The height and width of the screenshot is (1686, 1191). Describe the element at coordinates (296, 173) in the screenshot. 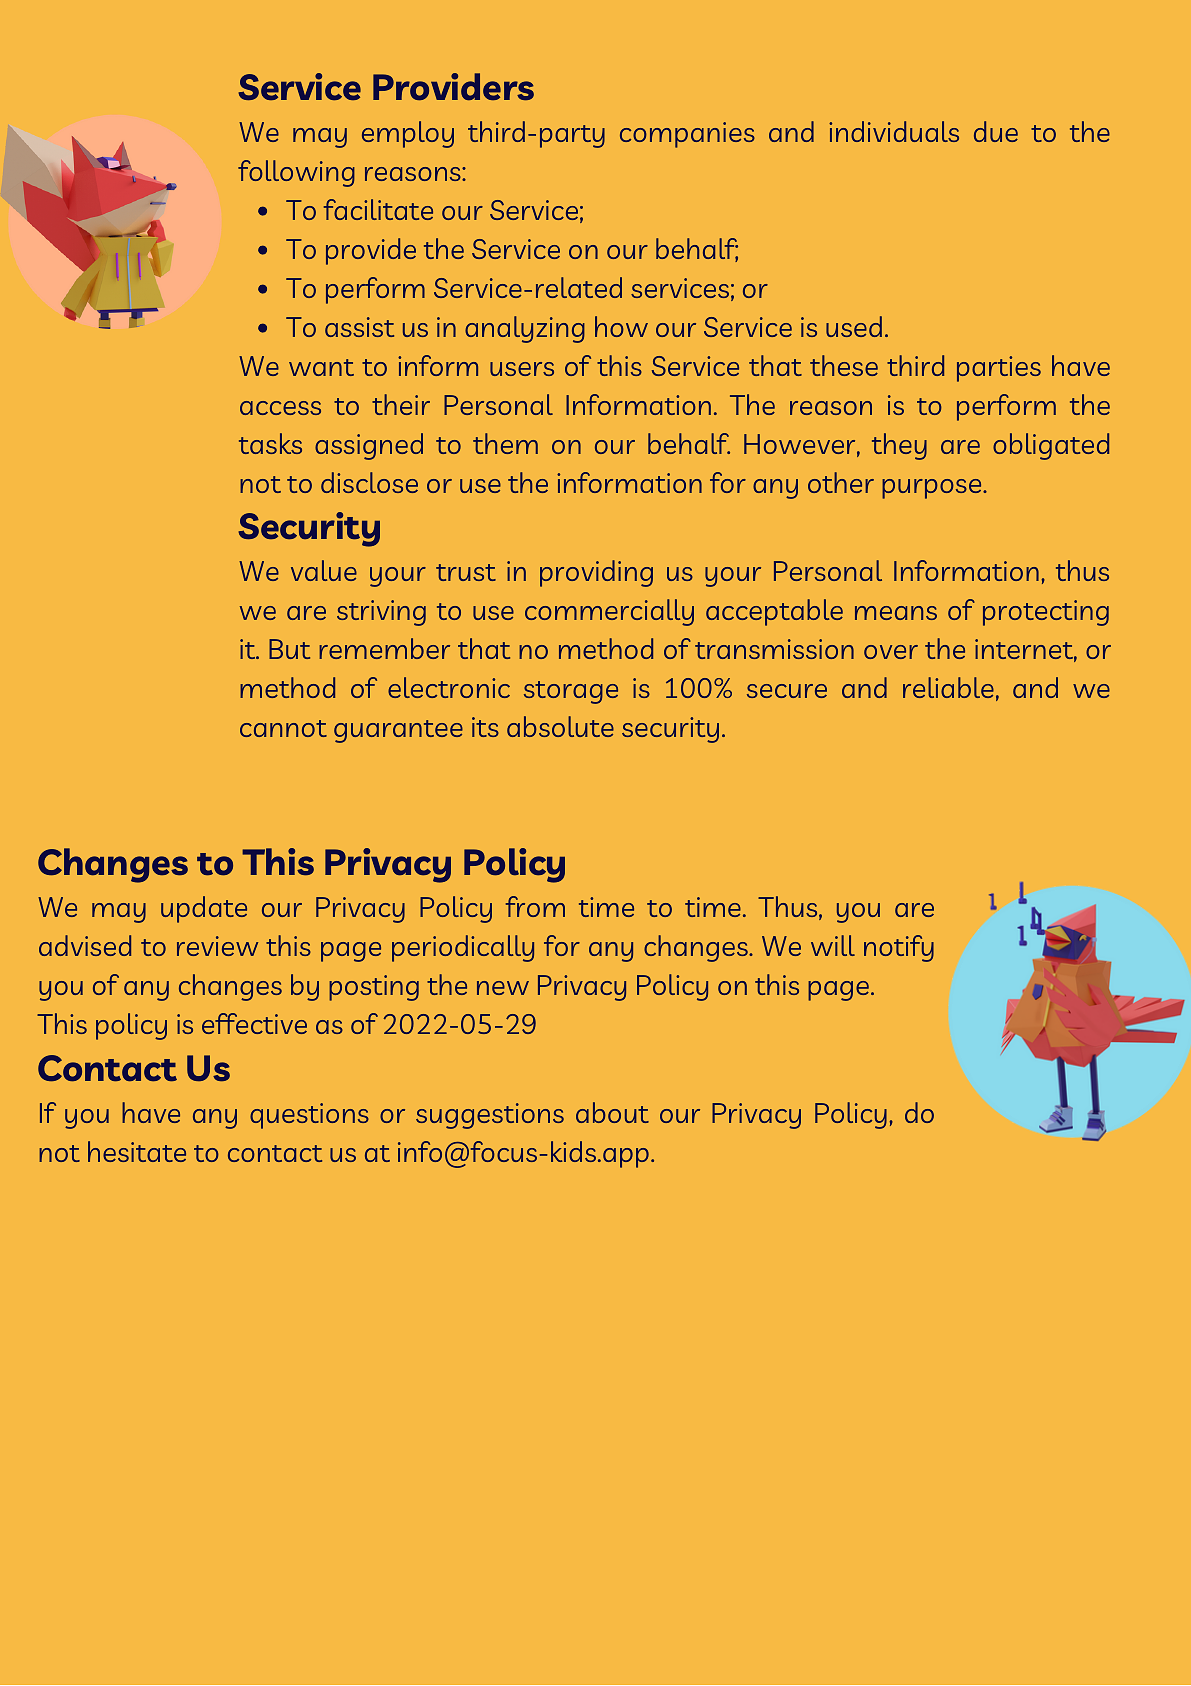

I see `following` at that location.
